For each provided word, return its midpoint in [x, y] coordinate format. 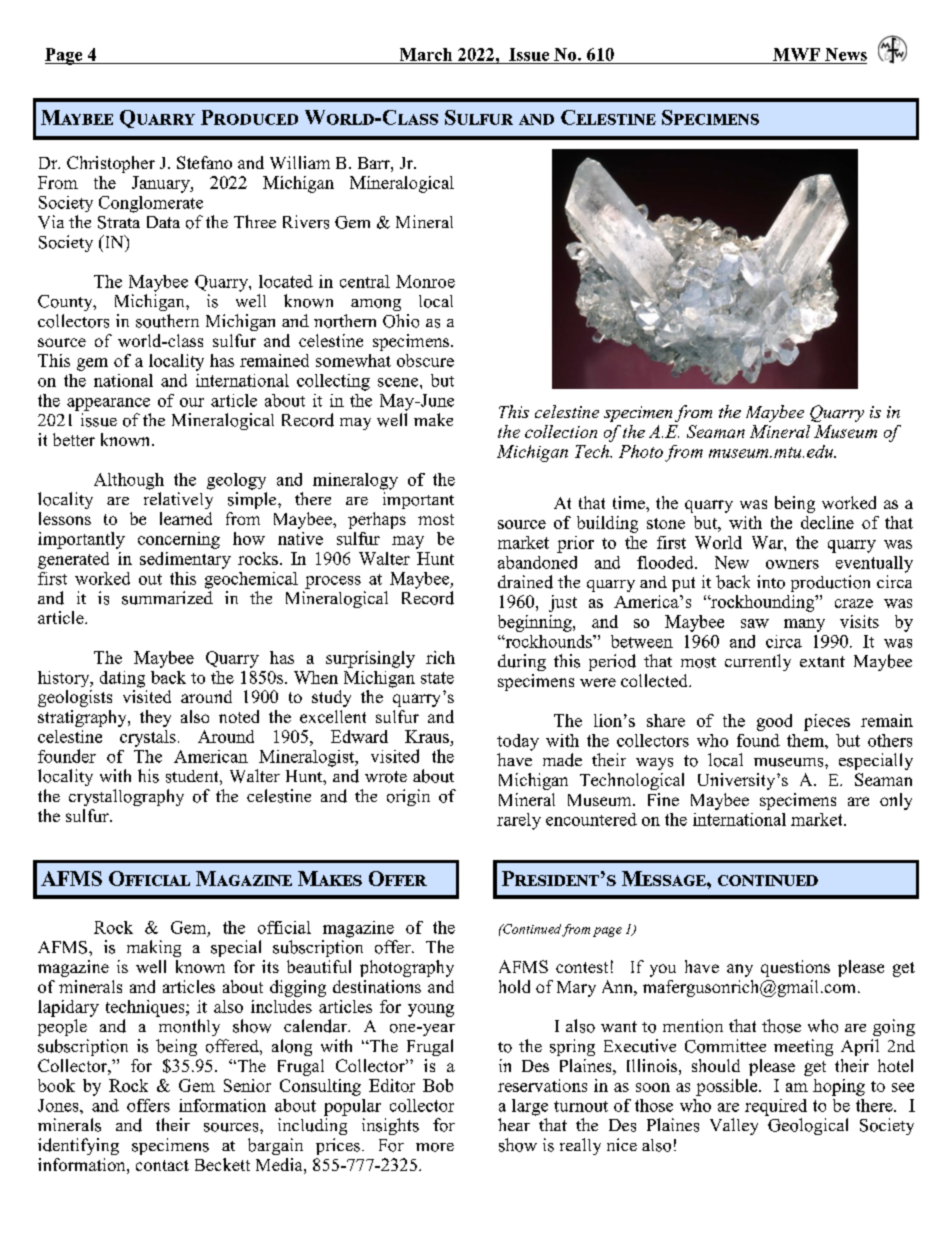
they [155, 718]
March [426, 54]
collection [561, 431]
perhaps [377, 520]
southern [167, 321]
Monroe [425, 281]
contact [162, 1165]
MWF [796, 54]
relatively [178, 500]
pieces [827, 722]
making [154, 948]
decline [827, 522]
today [518, 742]
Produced [249, 117]
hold [514, 986]
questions [795, 968]
